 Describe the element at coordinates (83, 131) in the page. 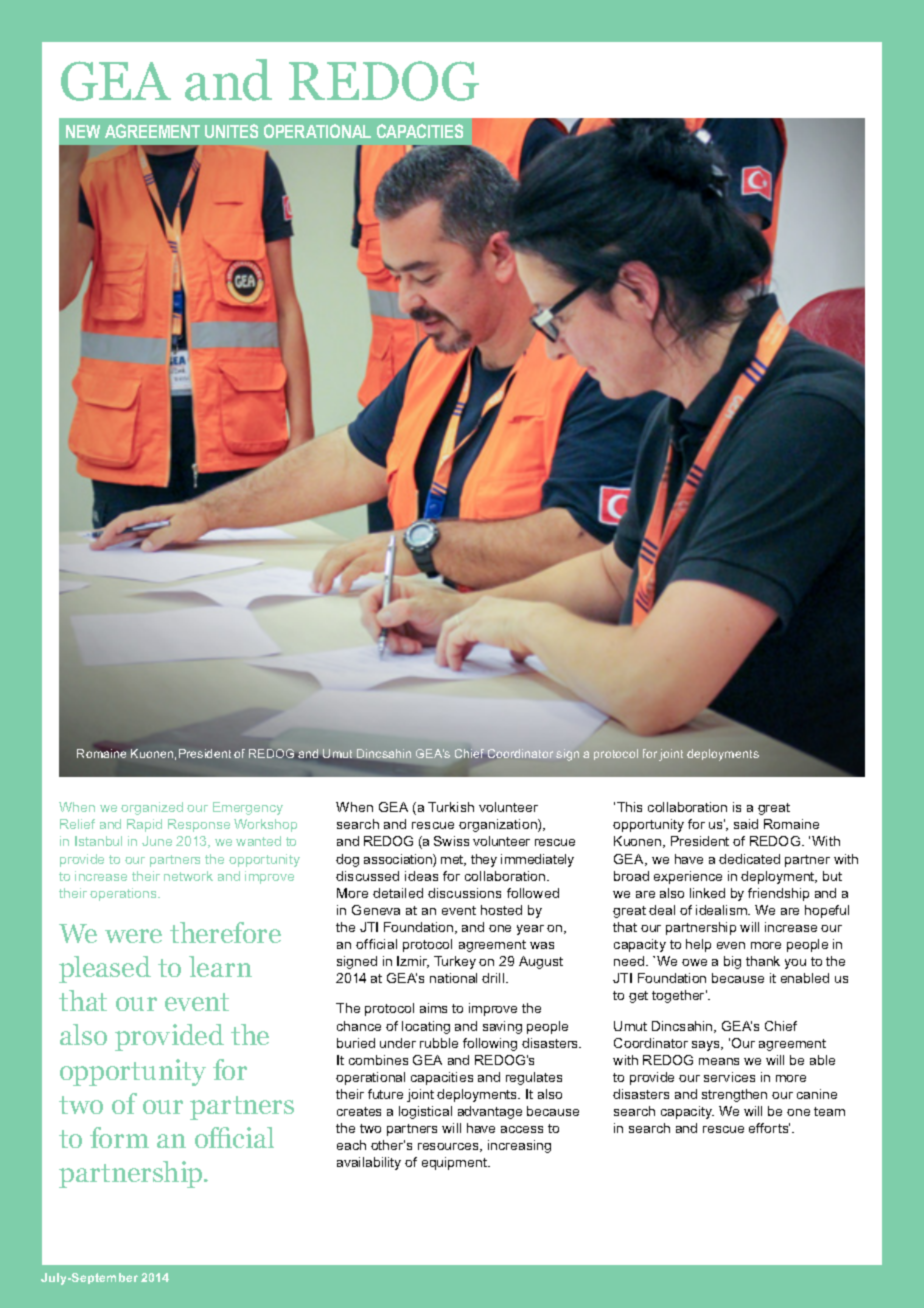

I see `NEW` at that location.
